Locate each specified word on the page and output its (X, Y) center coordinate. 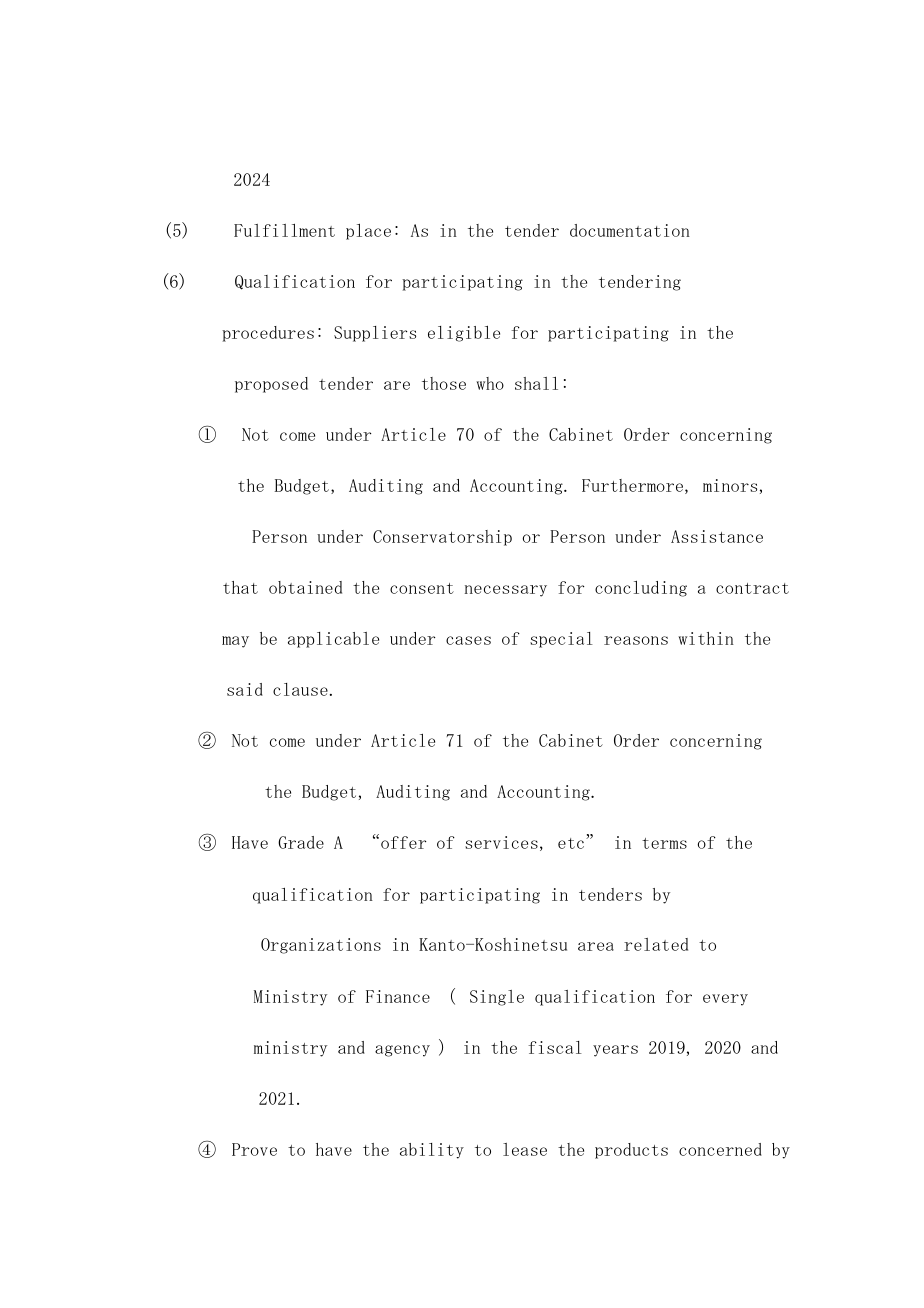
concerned (720, 1149)
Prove (254, 1149)
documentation (630, 230)
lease (525, 1149)
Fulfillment (284, 230)
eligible (464, 334)
